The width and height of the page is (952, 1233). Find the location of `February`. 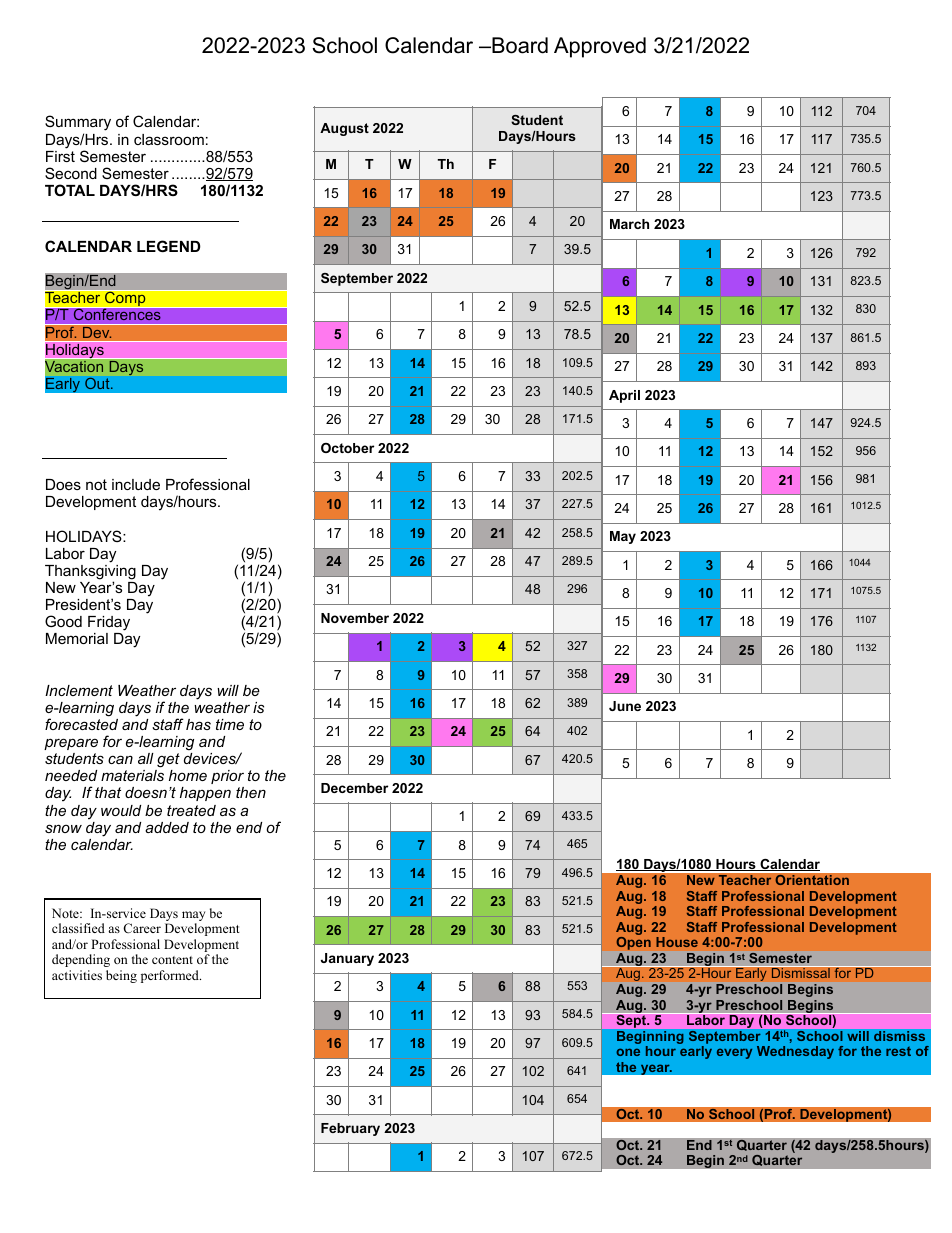

February is located at coordinates (350, 1129).
